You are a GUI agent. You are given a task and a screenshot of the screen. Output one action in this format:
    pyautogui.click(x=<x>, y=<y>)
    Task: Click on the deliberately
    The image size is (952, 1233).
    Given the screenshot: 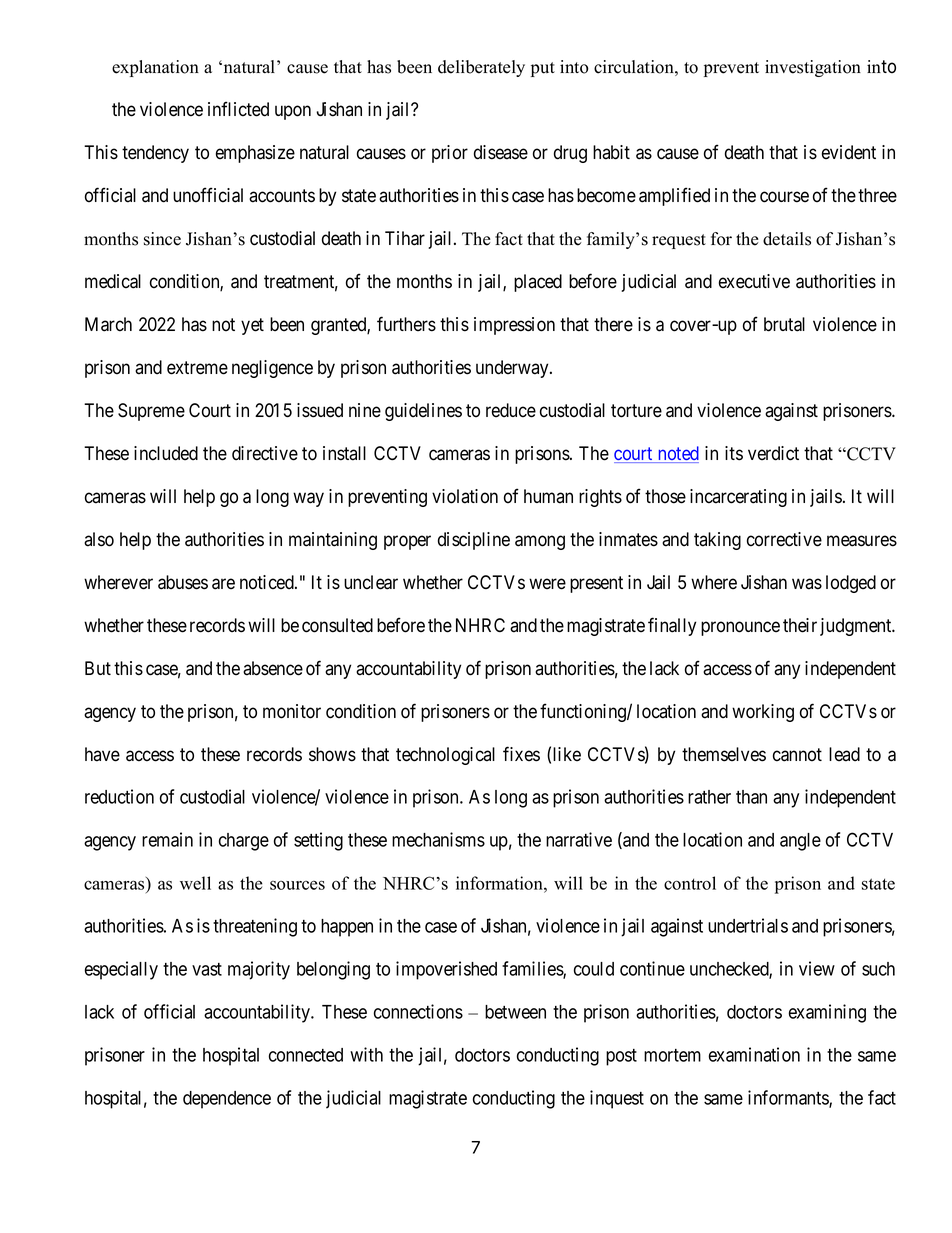 What is the action you would take?
    pyautogui.click(x=481, y=68)
